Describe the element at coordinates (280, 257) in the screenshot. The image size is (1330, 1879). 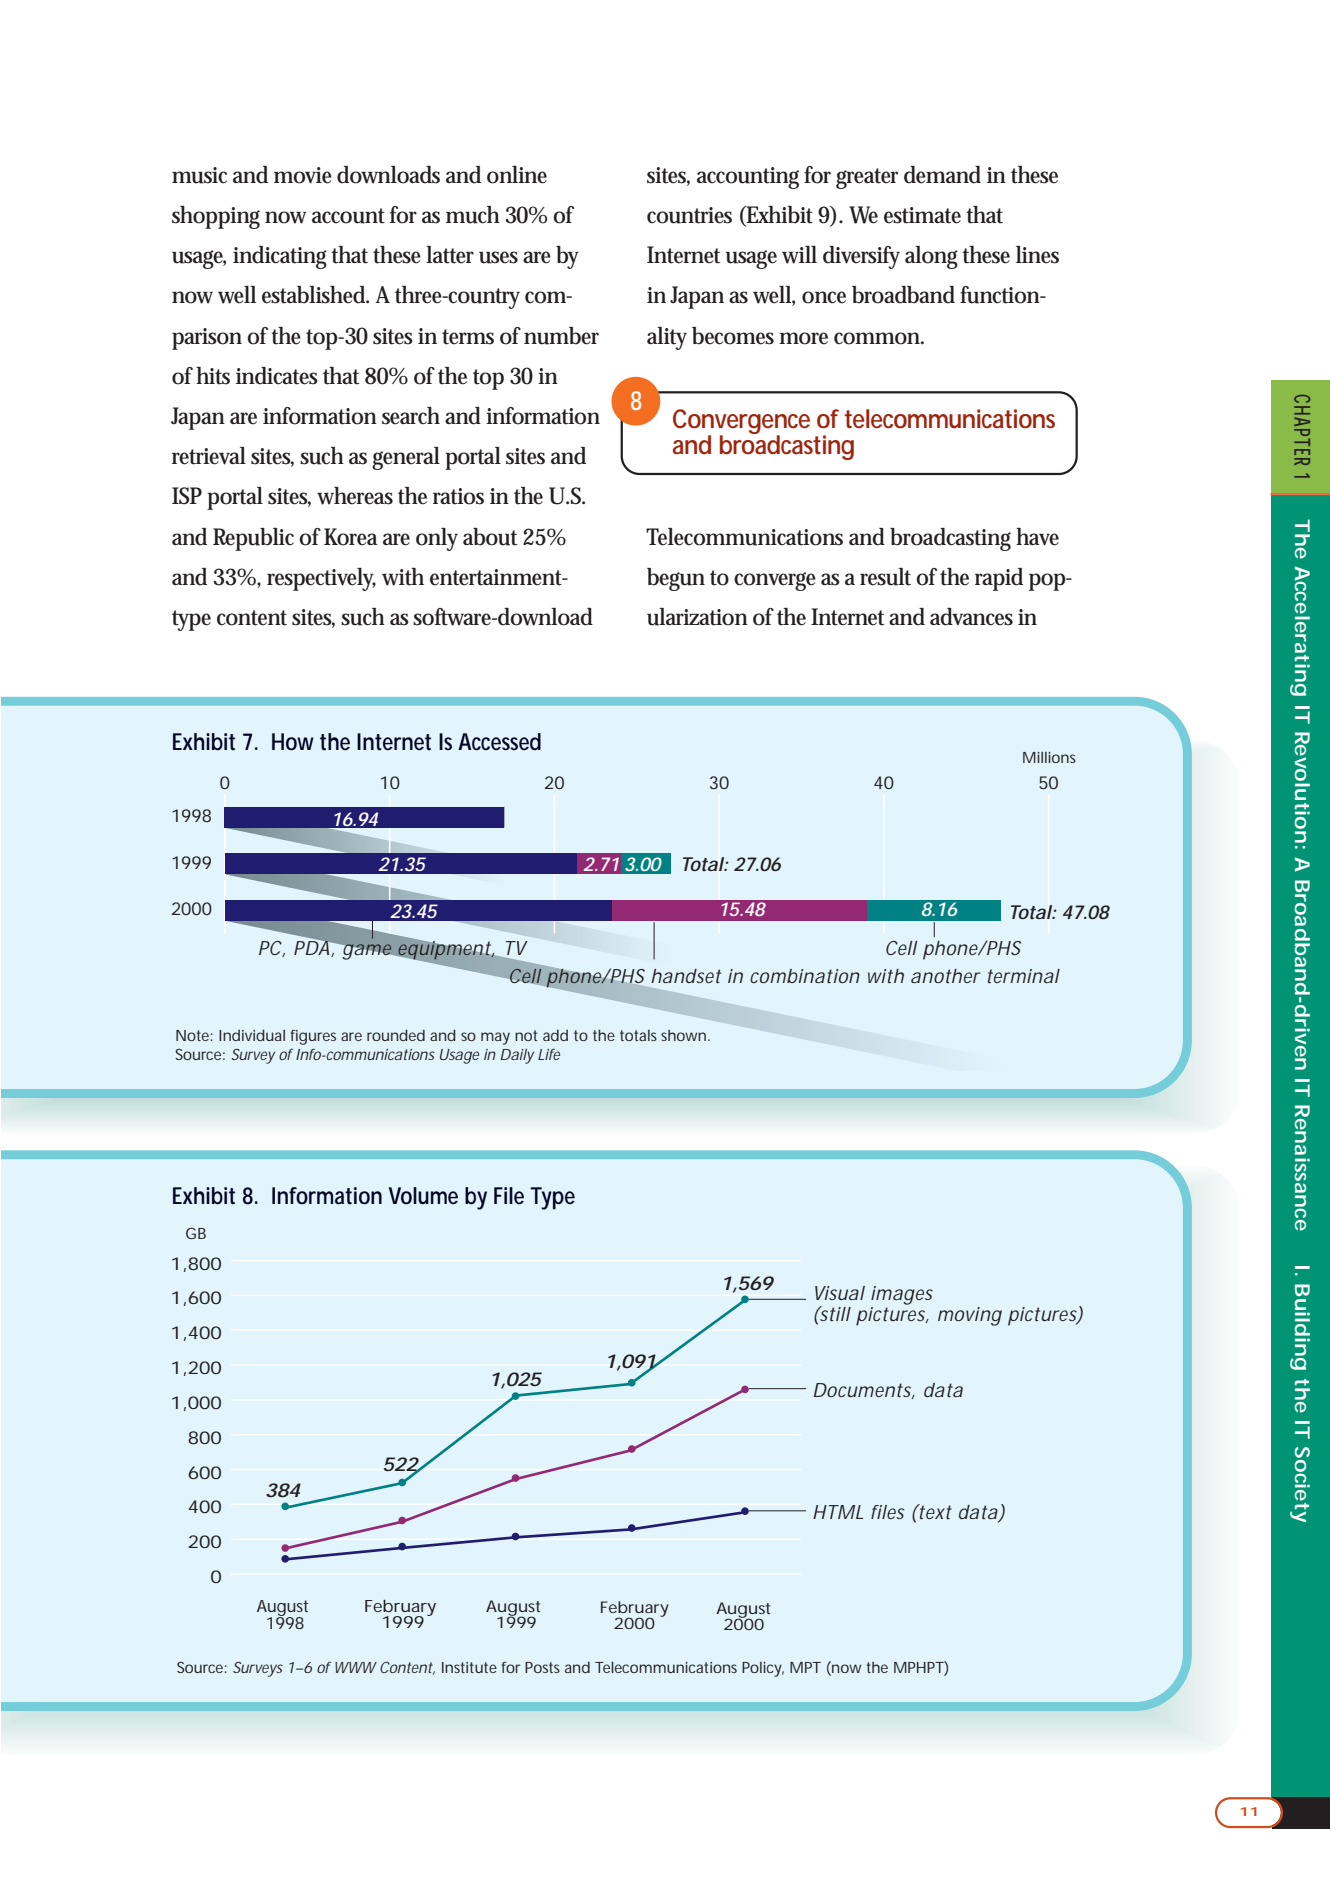
I see `indicating` at that location.
